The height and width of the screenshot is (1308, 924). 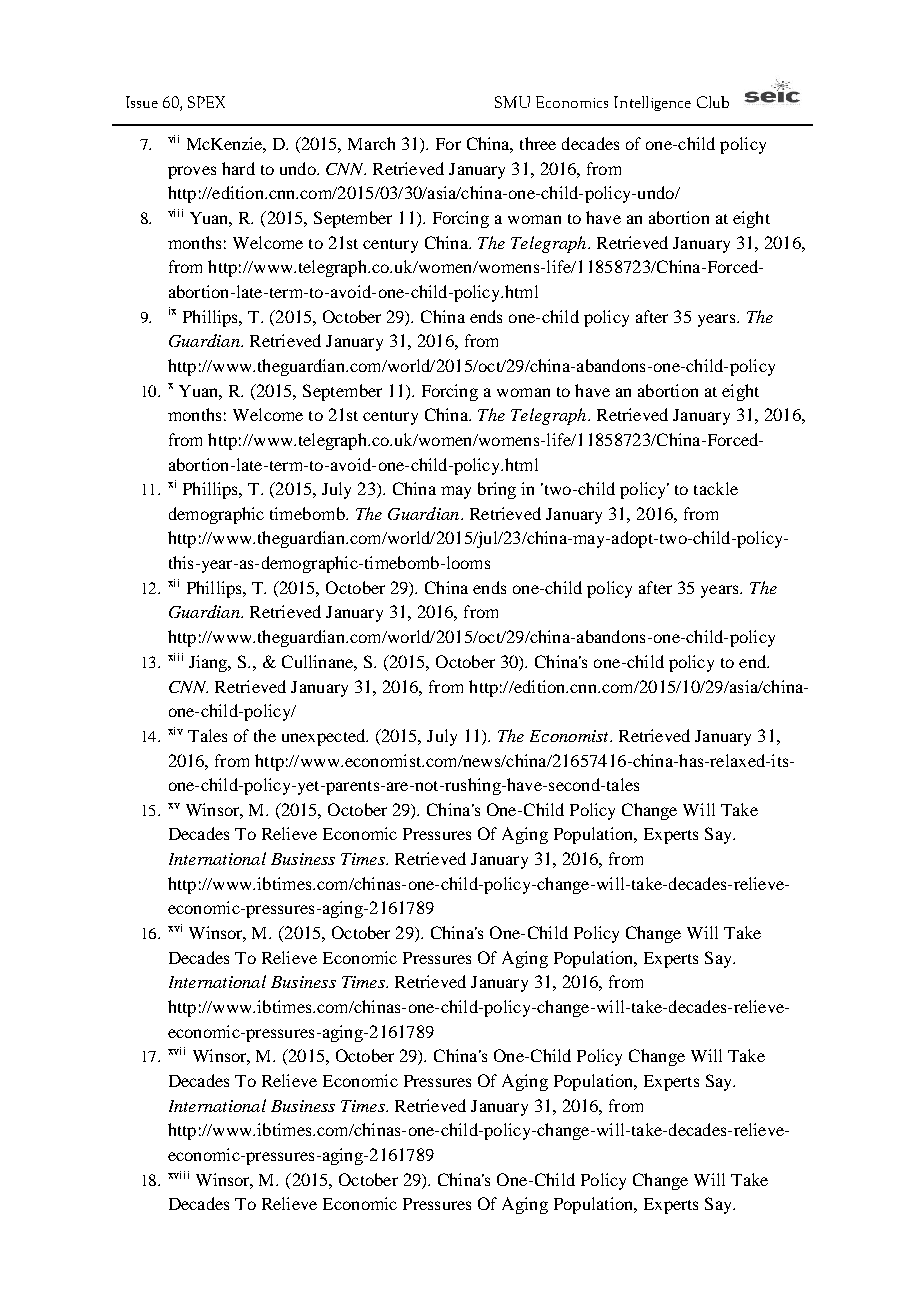 I want to click on xiv, so click(x=175, y=731).
